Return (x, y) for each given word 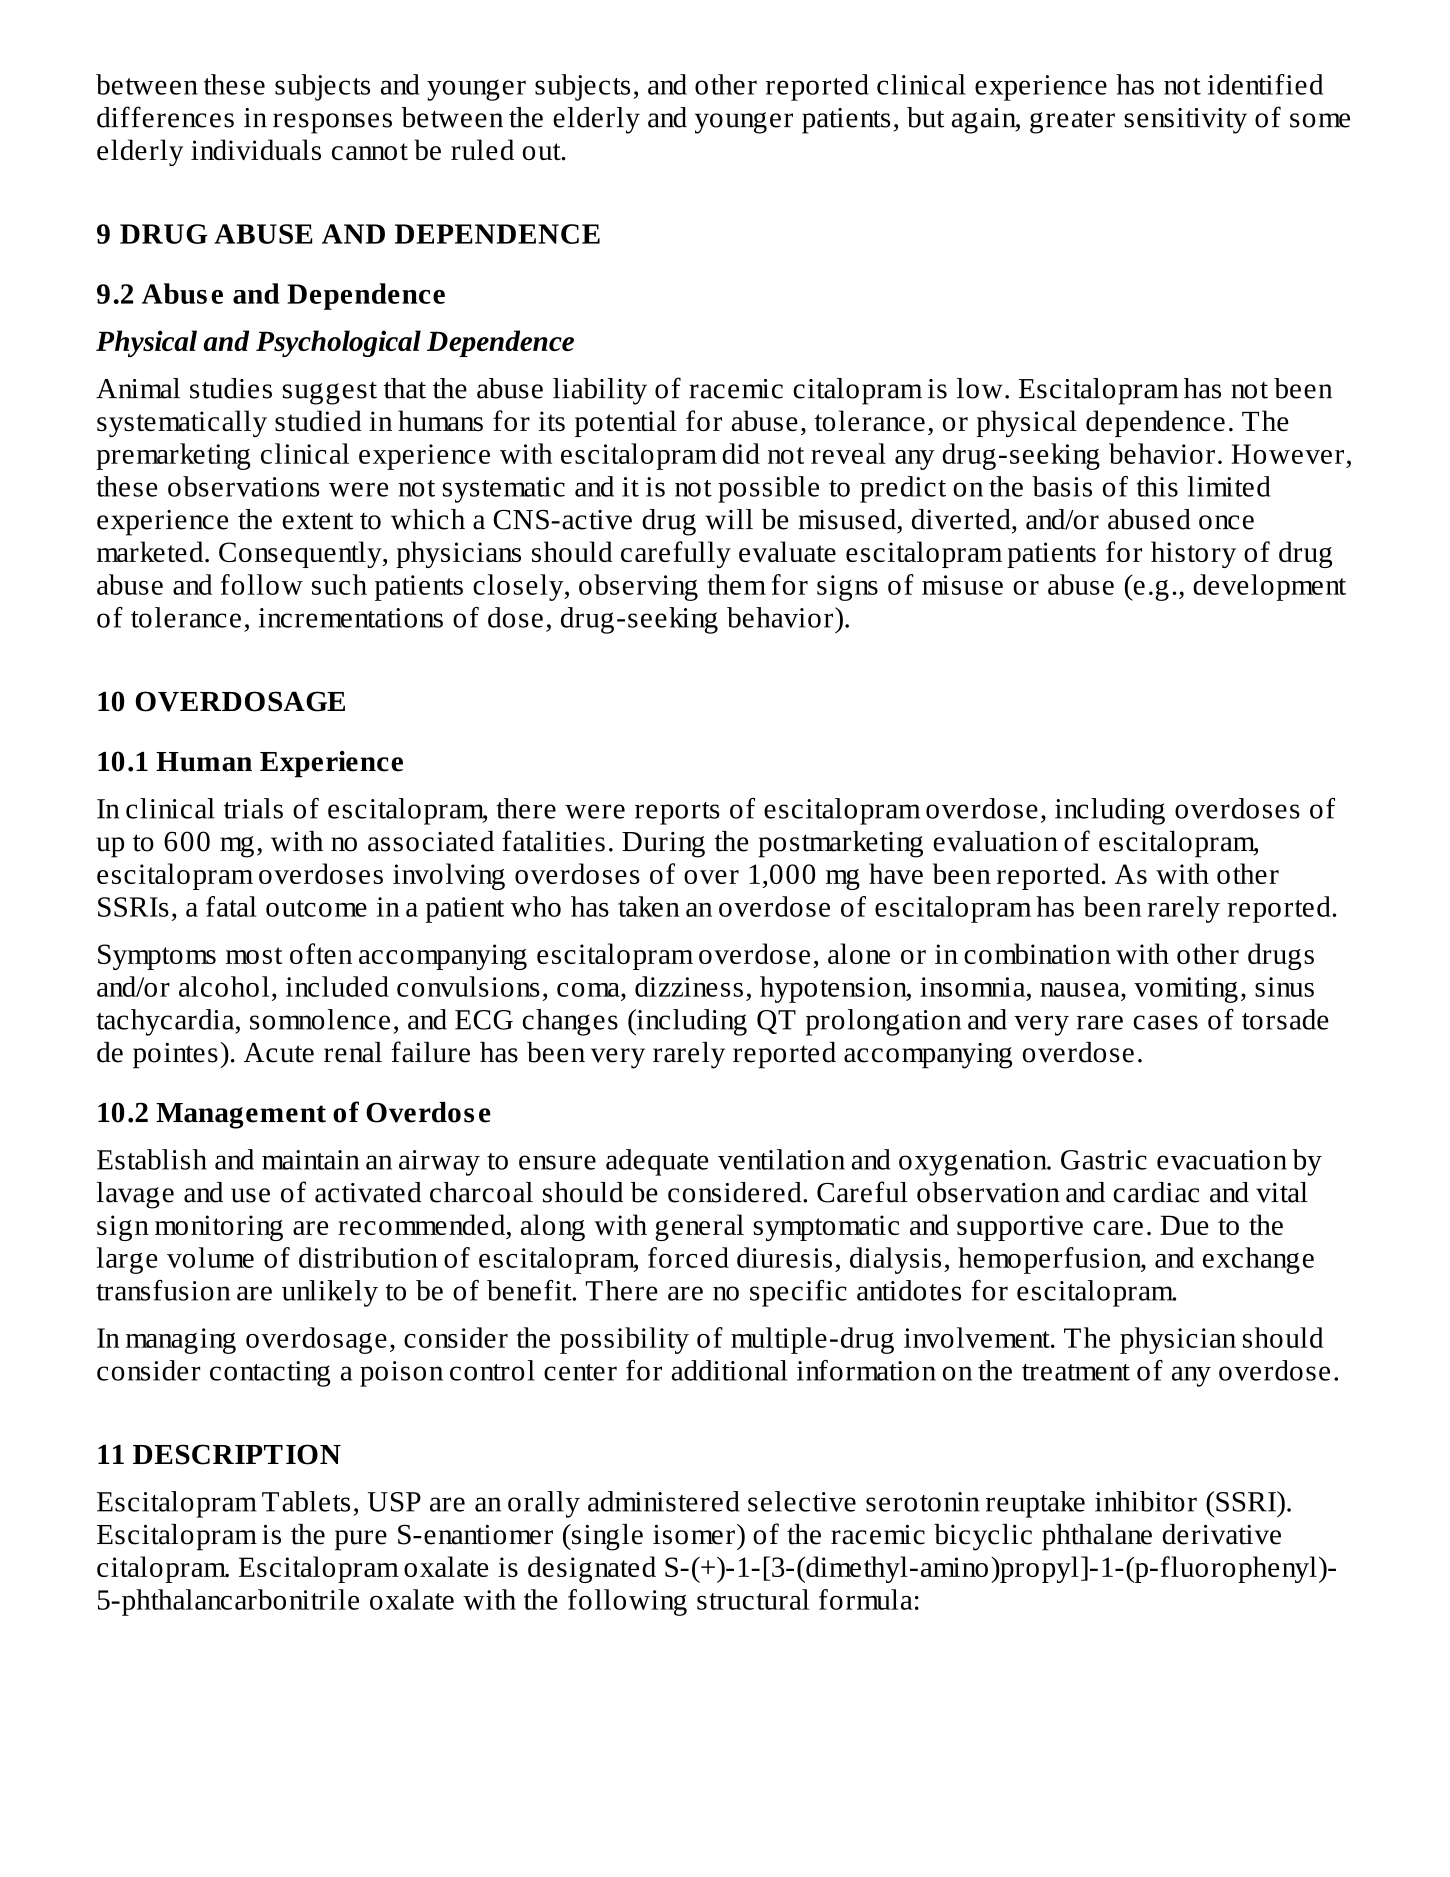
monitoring (219, 1228)
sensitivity (1185, 121)
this (1157, 486)
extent (318, 521)
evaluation (995, 841)
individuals (256, 149)
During (663, 845)
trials (253, 808)
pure (361, 1540)
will (729, 519)
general (699, 1227)
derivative (1222, 1534)
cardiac (1156, 1192)
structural (753, 1599)
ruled (482, 149)
